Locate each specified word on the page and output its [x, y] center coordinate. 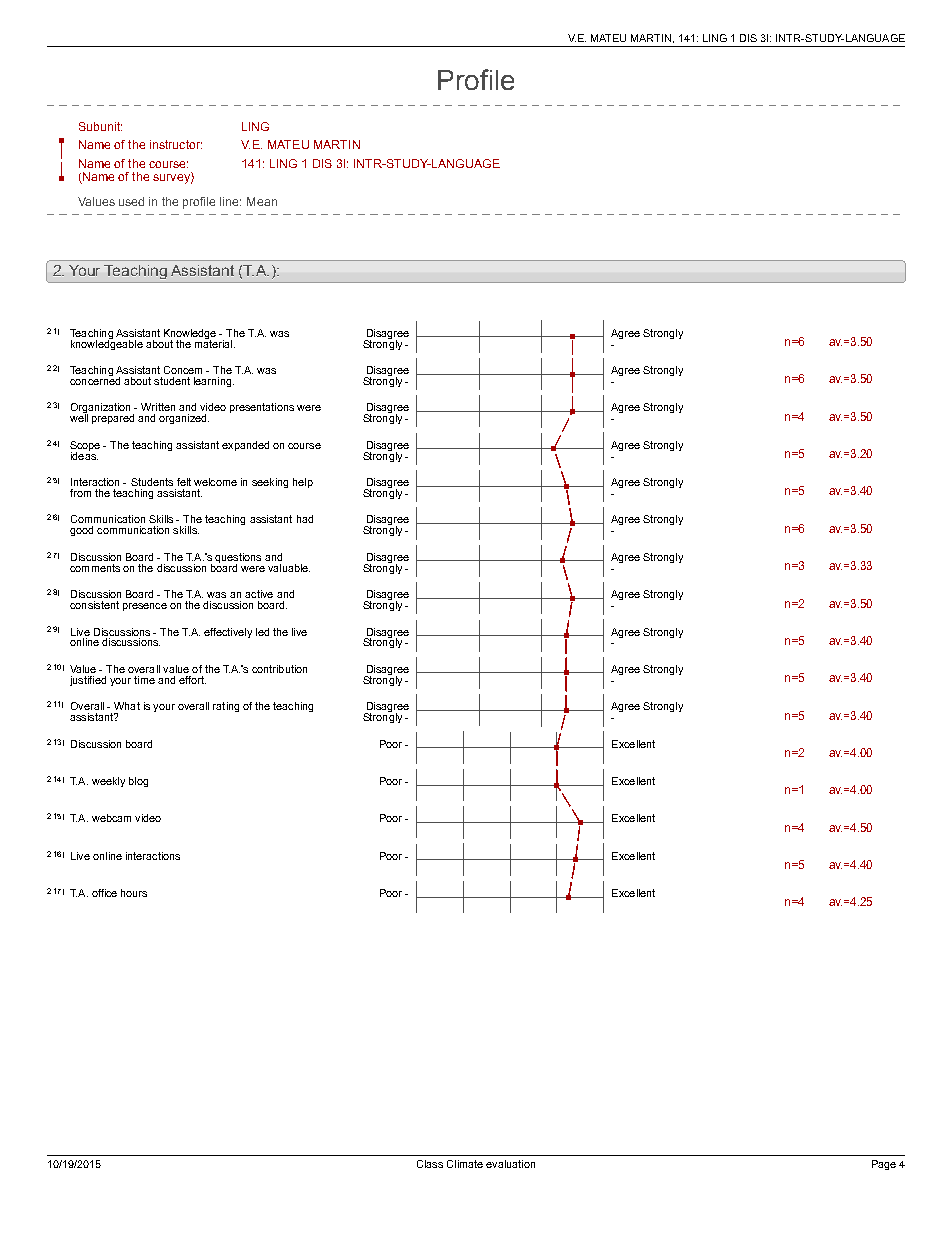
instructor [176, 144]
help [303, 483]
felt [184, 482]
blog [138, 782]
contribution [279, 669]
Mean [262, 201]
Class [430, 1164]
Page [884, 1165]
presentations [262, 408]
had [305, 519]
